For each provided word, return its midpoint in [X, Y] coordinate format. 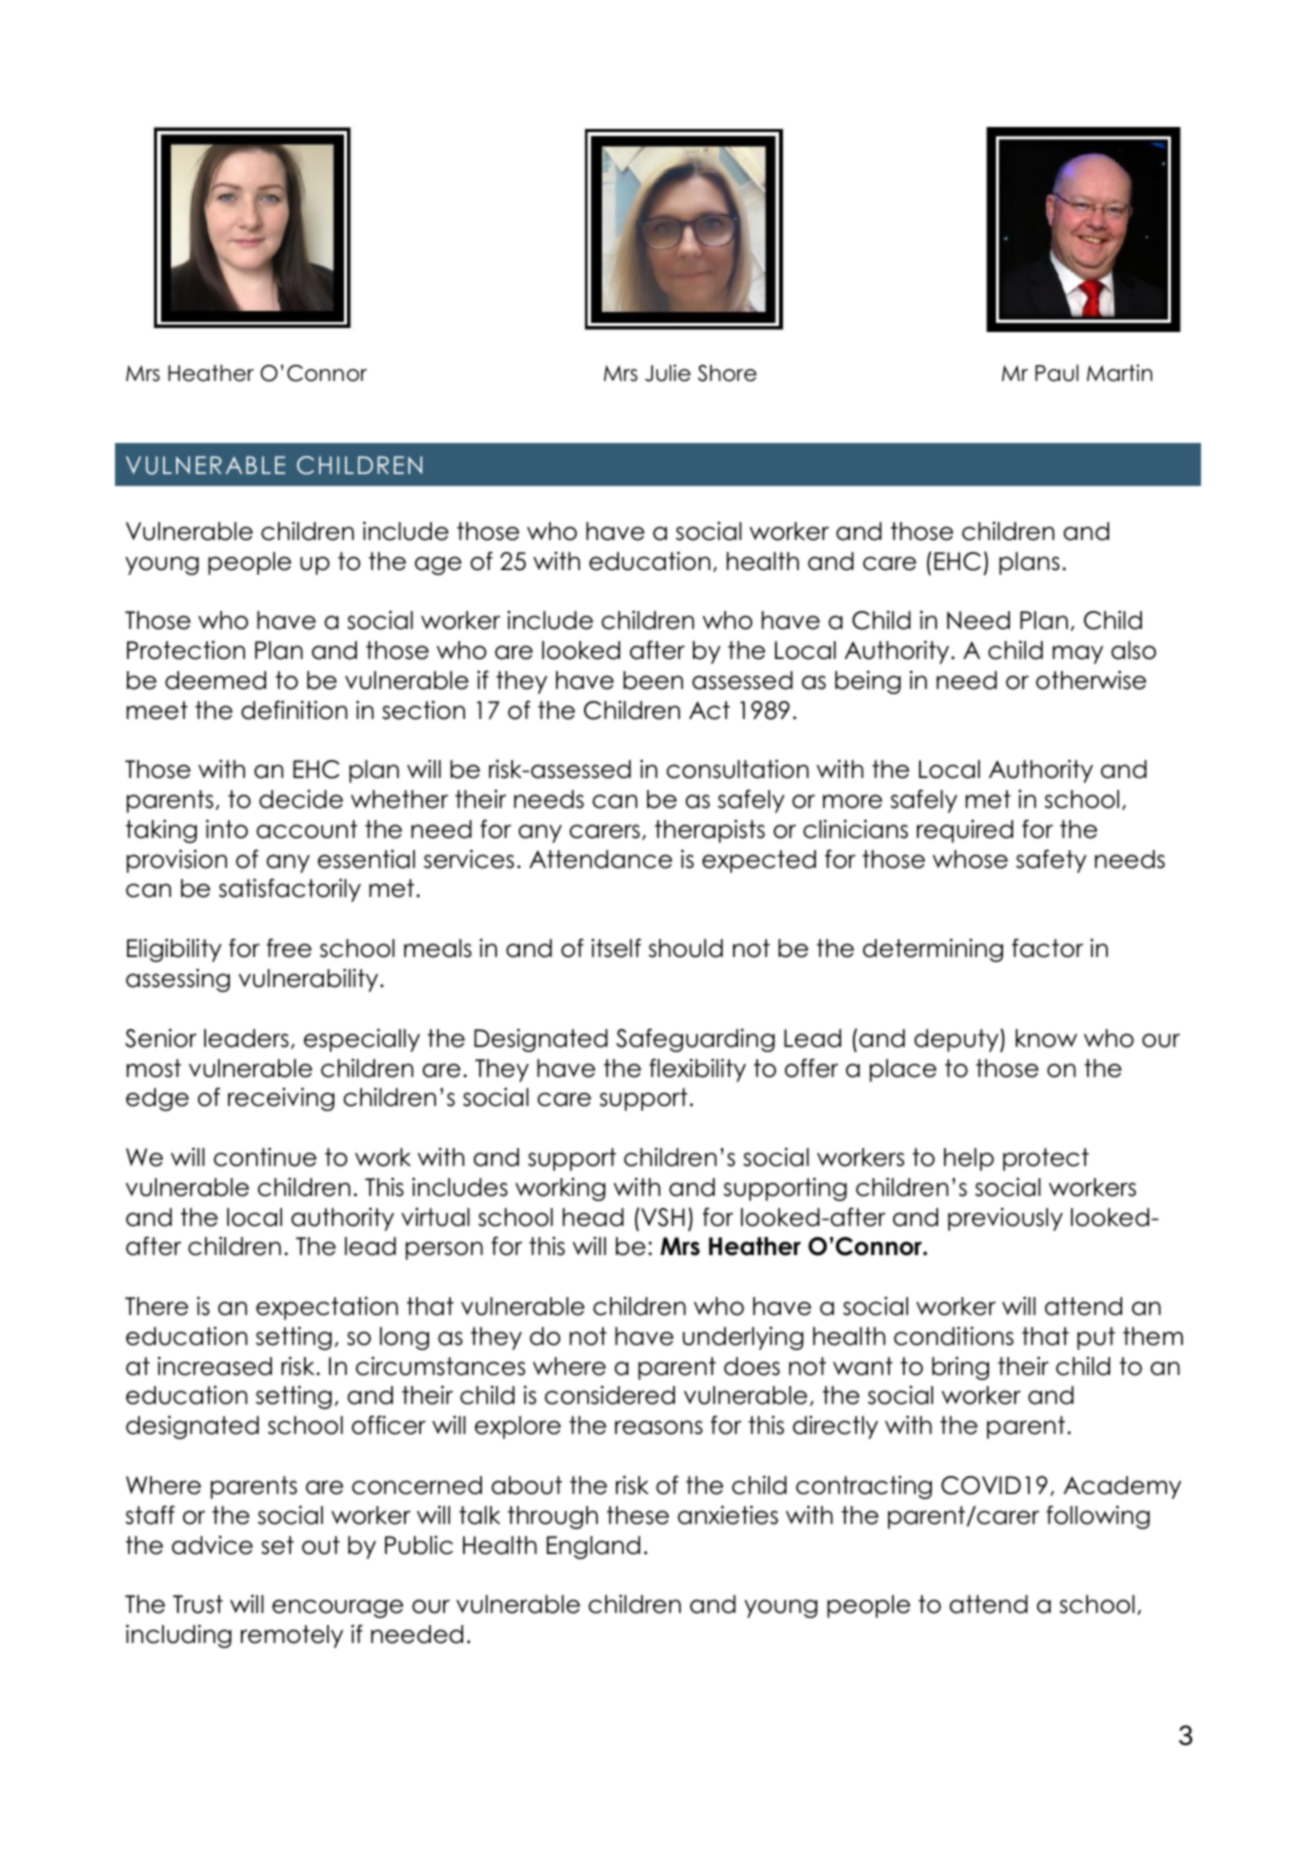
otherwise [1091, 680]
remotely [292, 1636]
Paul [1057, 373]
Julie [668, 373]
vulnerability [310, 980]
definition [294, 710]
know [1046, 1038]
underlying [743, 1338]
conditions [954, 1336]
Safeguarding [695, 1040]
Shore [727, 373]
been [653, 680]
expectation [327, 1308]
